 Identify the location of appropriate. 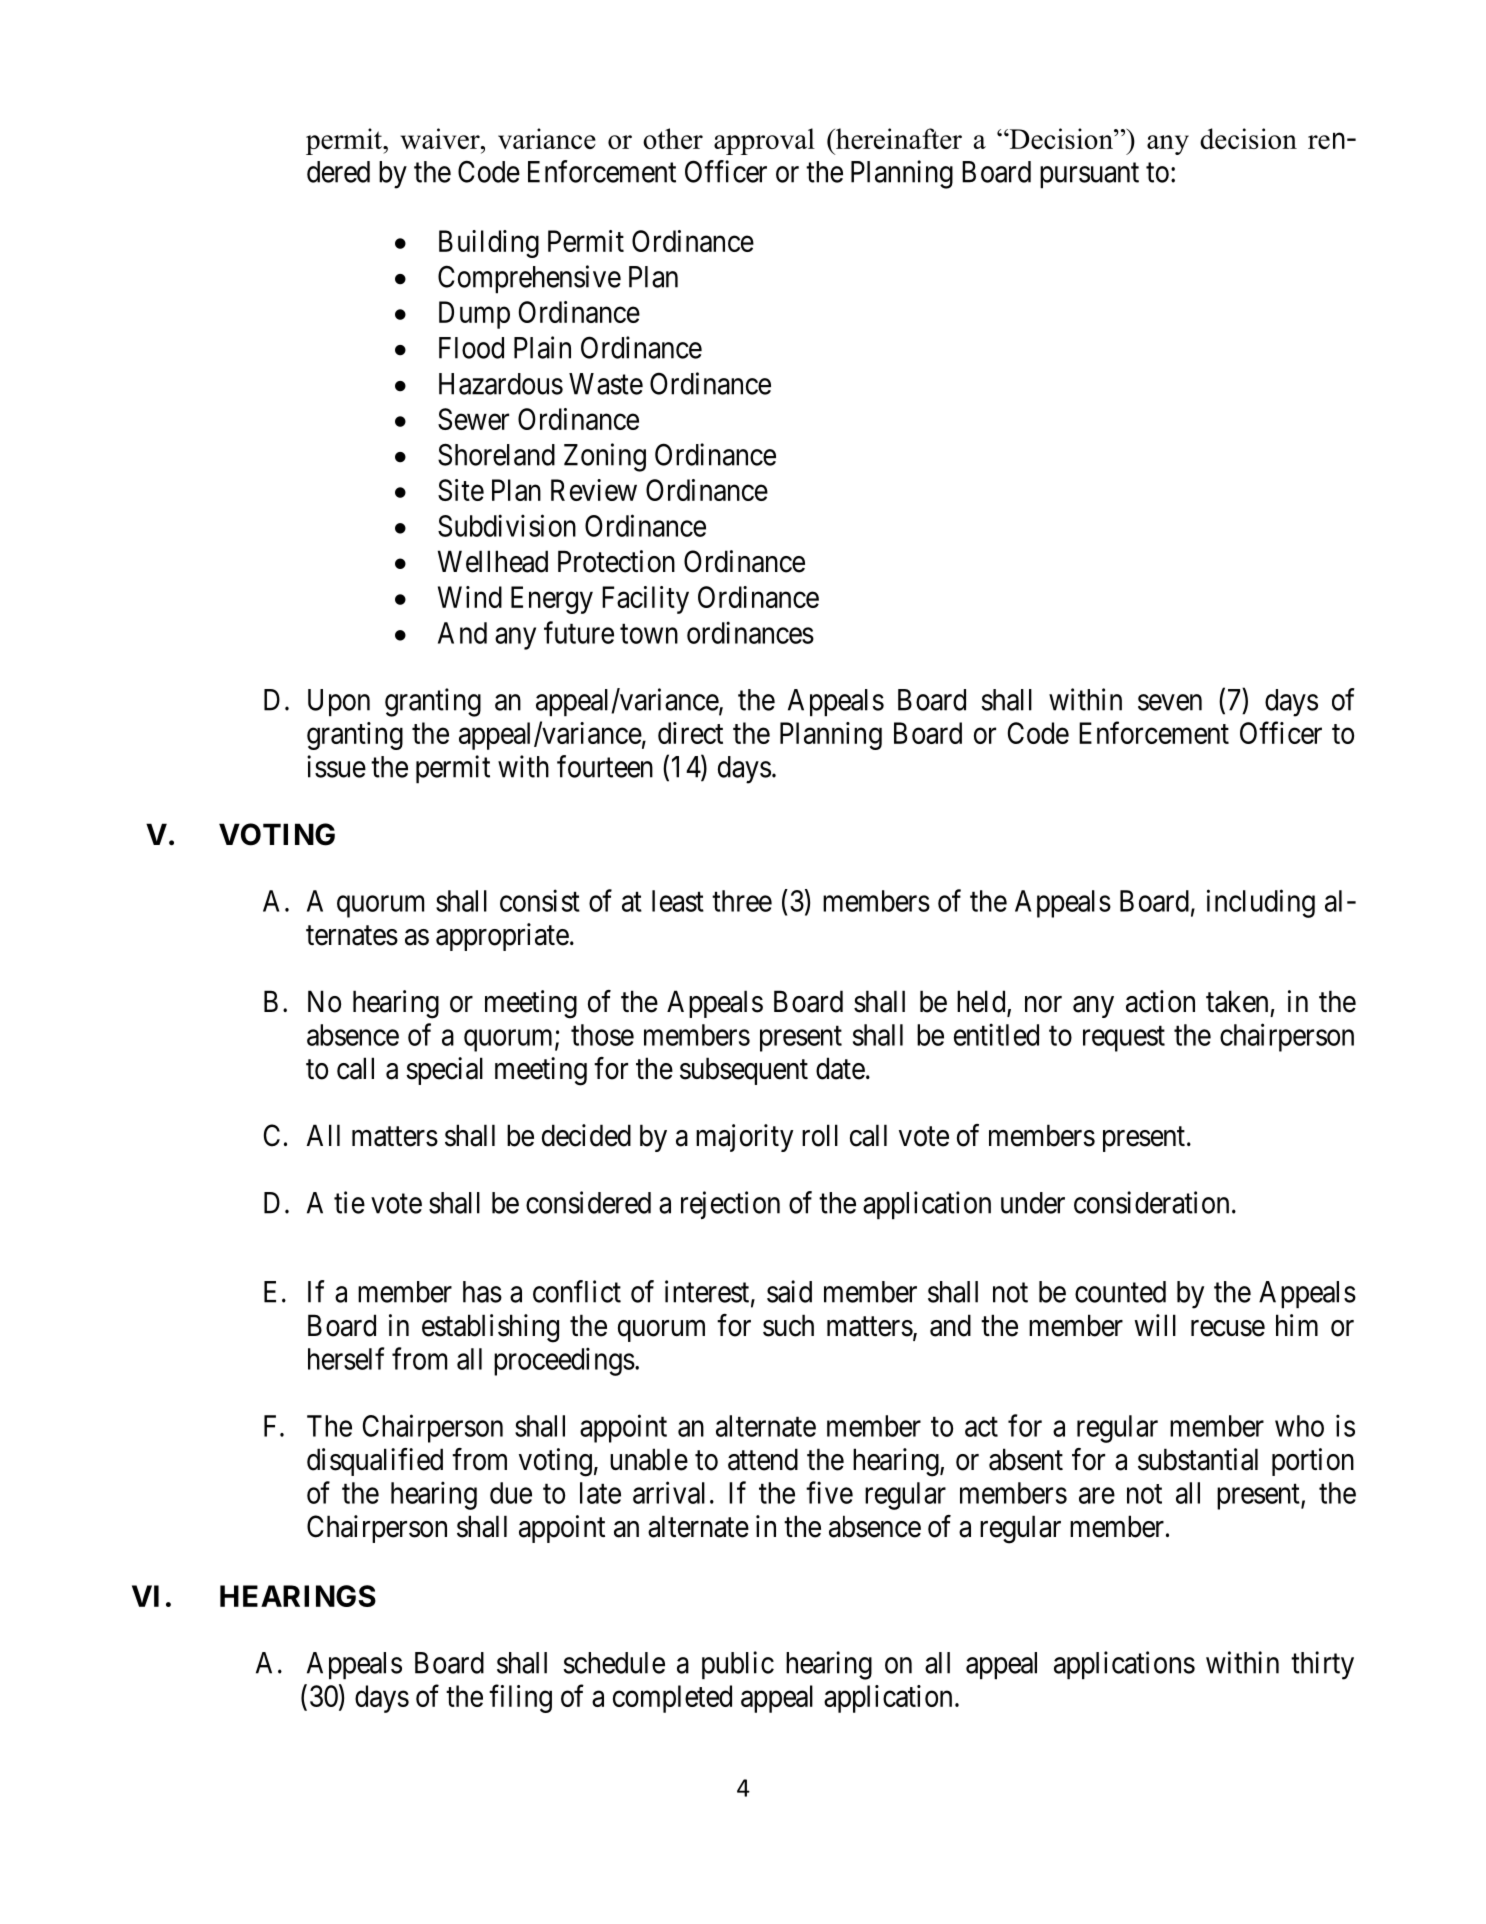
(502, 937).
